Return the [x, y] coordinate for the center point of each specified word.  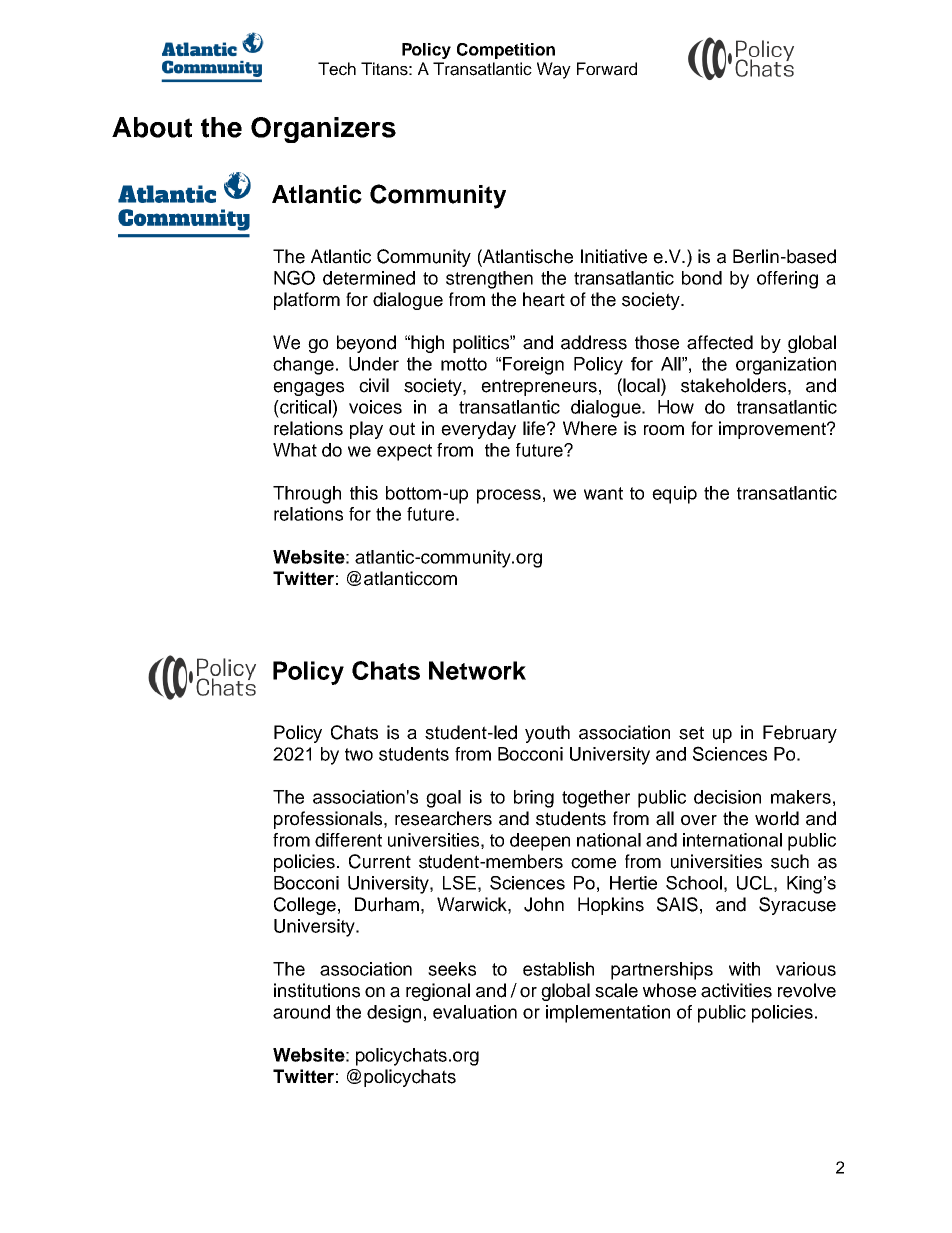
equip [674, 495]
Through [307, 495]
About [152, 127]
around [301, 1012]
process [509, 496]
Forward [607, 69]
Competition [506, 51]
